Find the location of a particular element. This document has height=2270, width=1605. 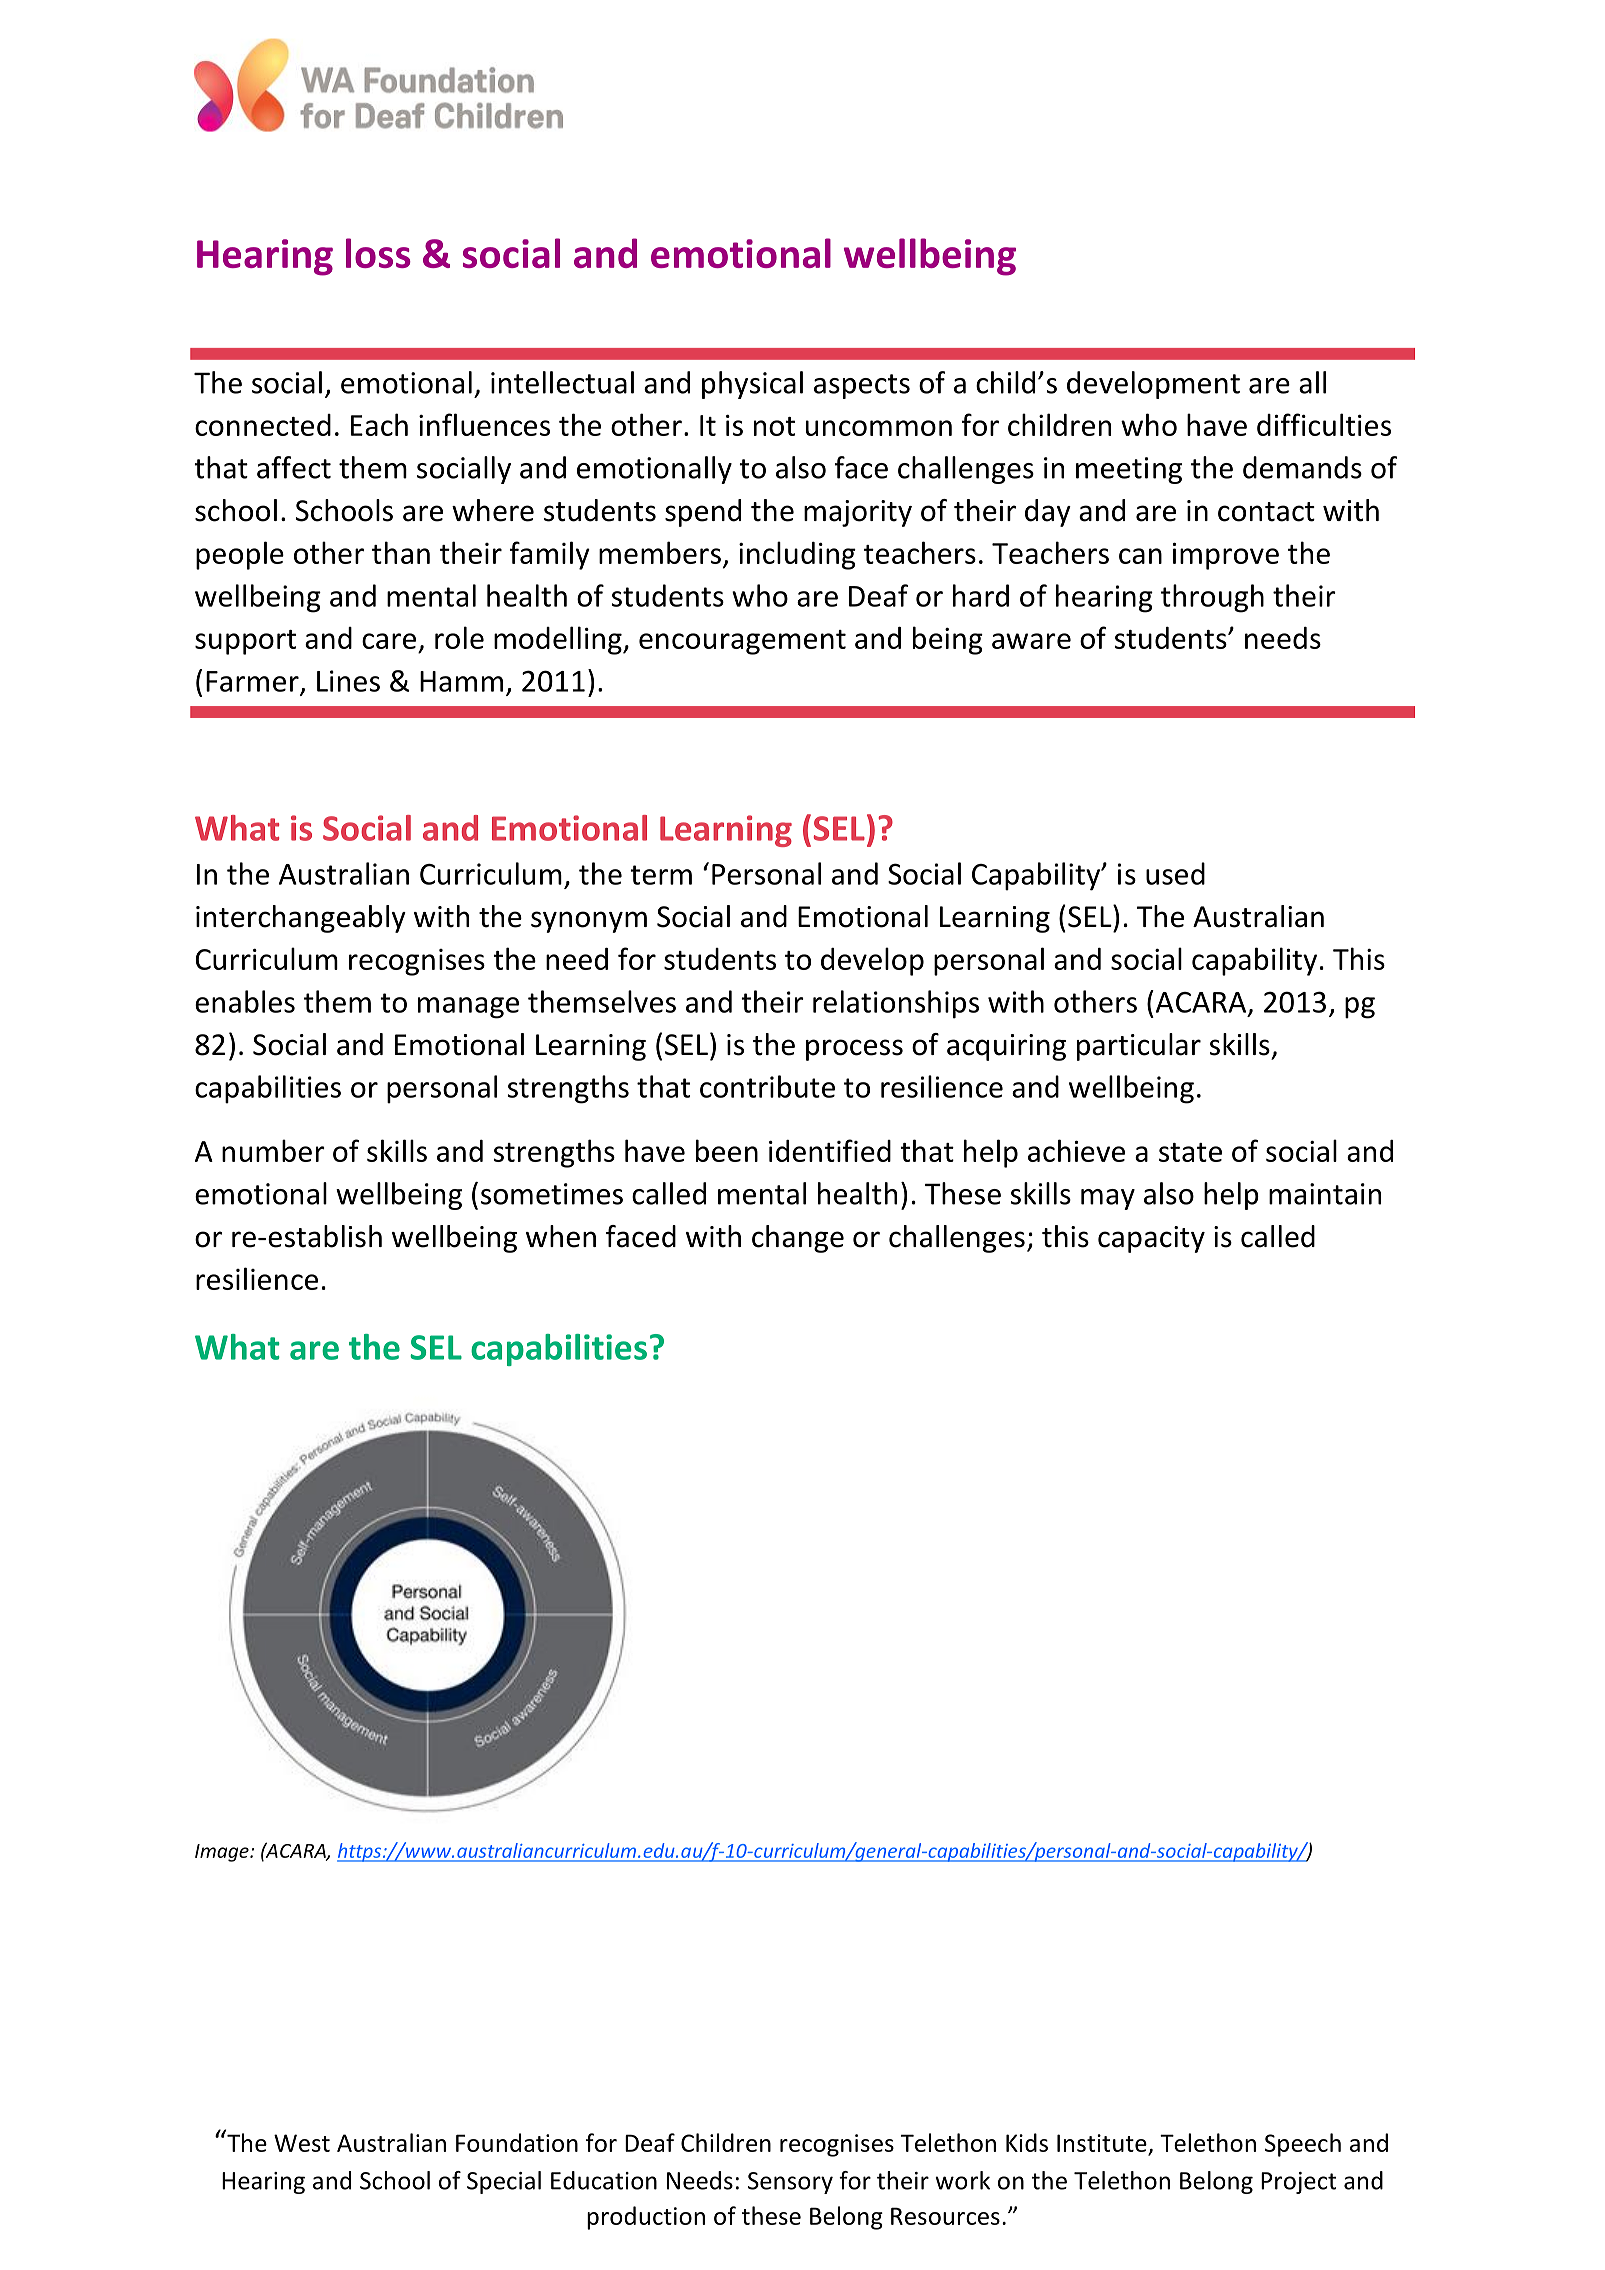

number is located at coordinates (273, 1150).
